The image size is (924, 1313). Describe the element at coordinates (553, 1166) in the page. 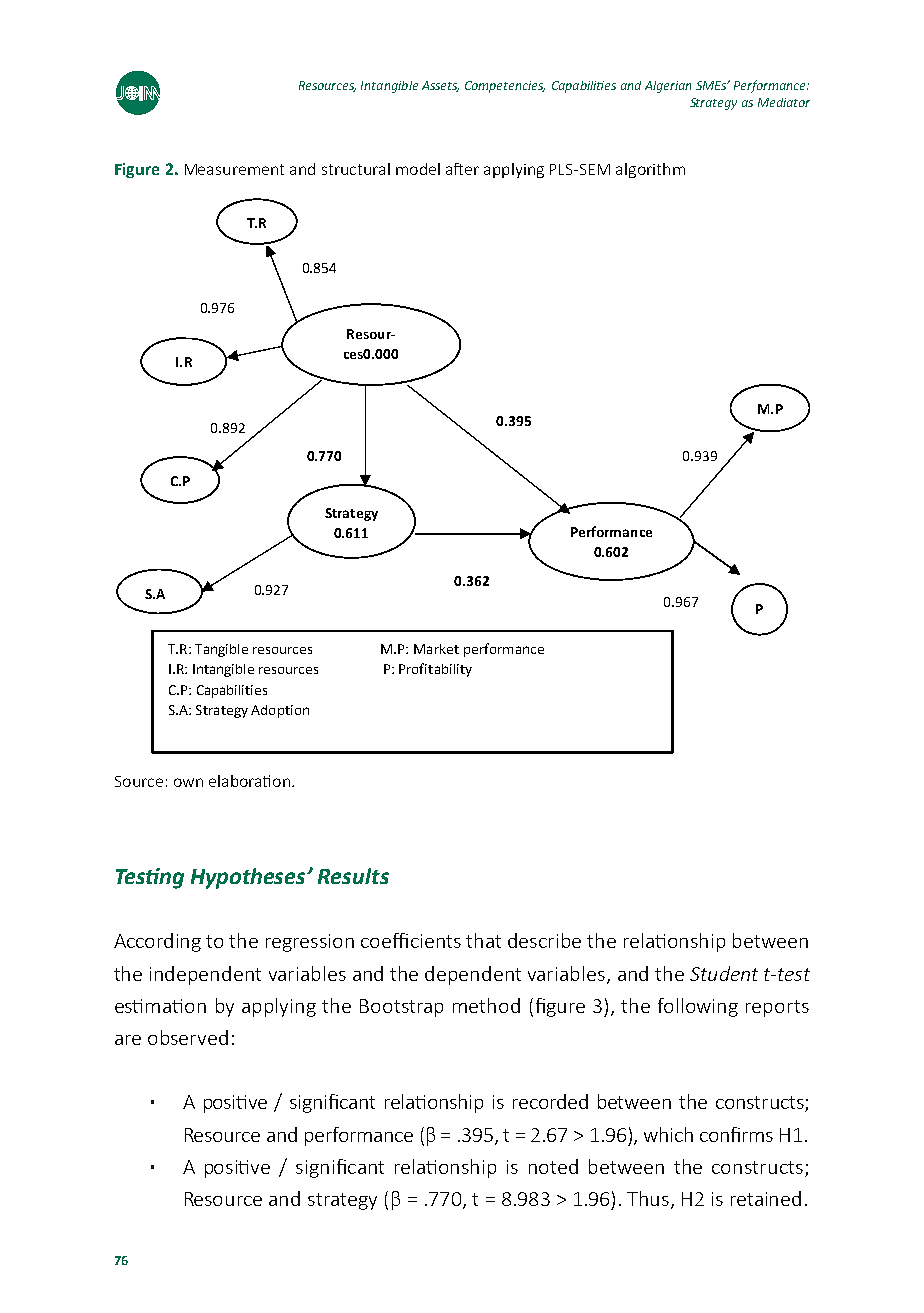

I see `noted` at that location.
